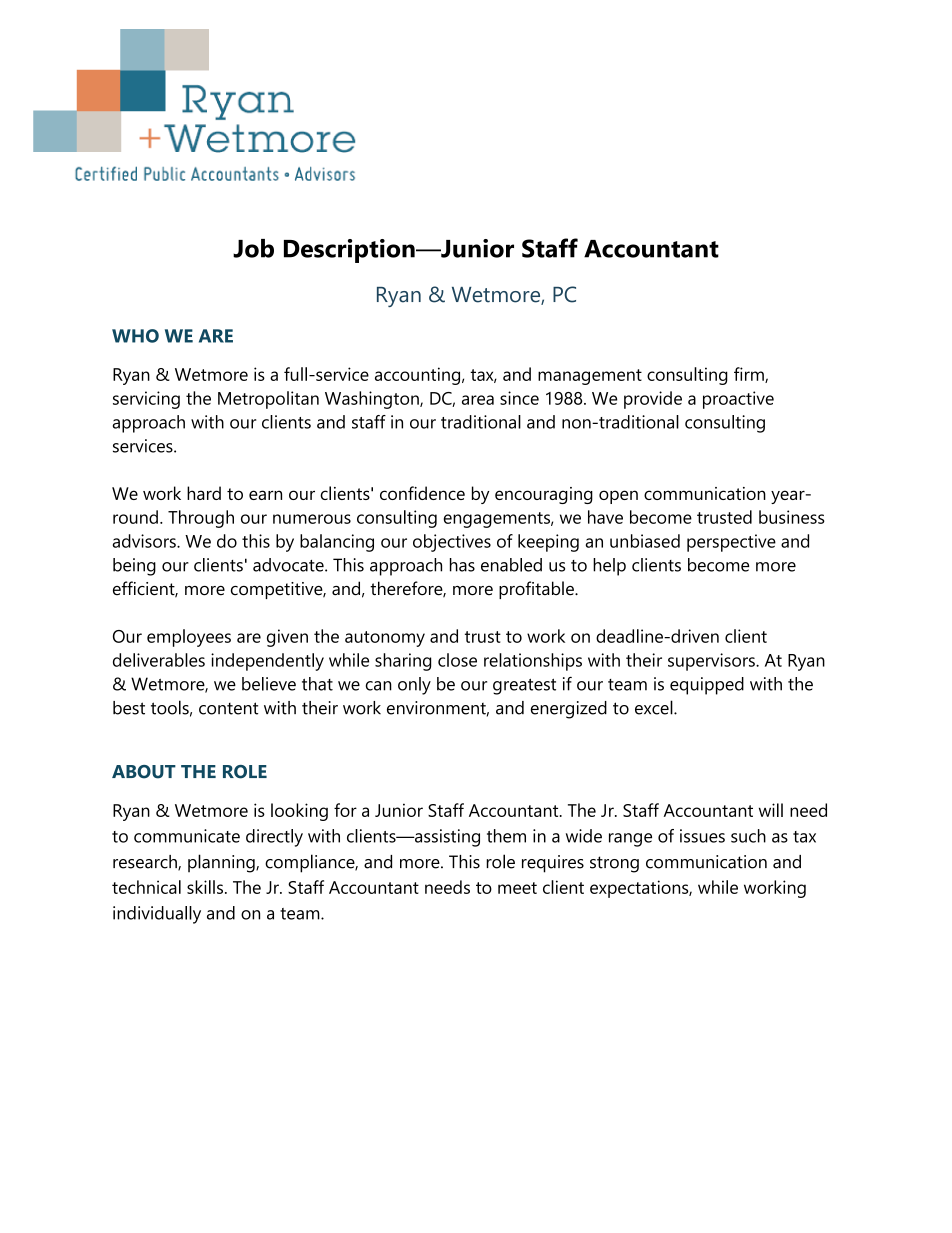 The height and width of the image is (1233, 952). Describe the element at coordinates (205, 887) in the image. I see `skills` at that location.
